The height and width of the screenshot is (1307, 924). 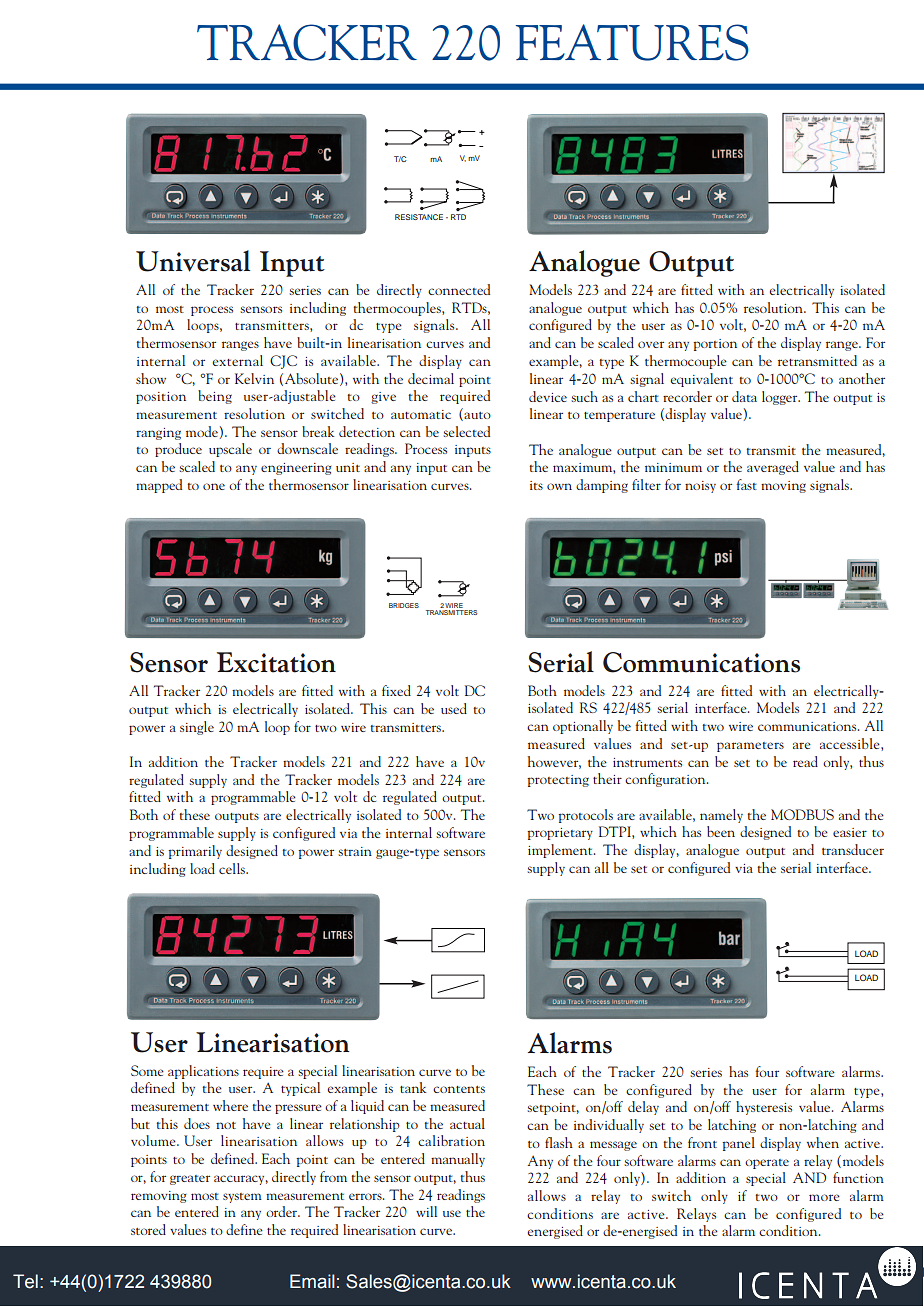 I want to click on stored, so click(x=148, y=1229).
